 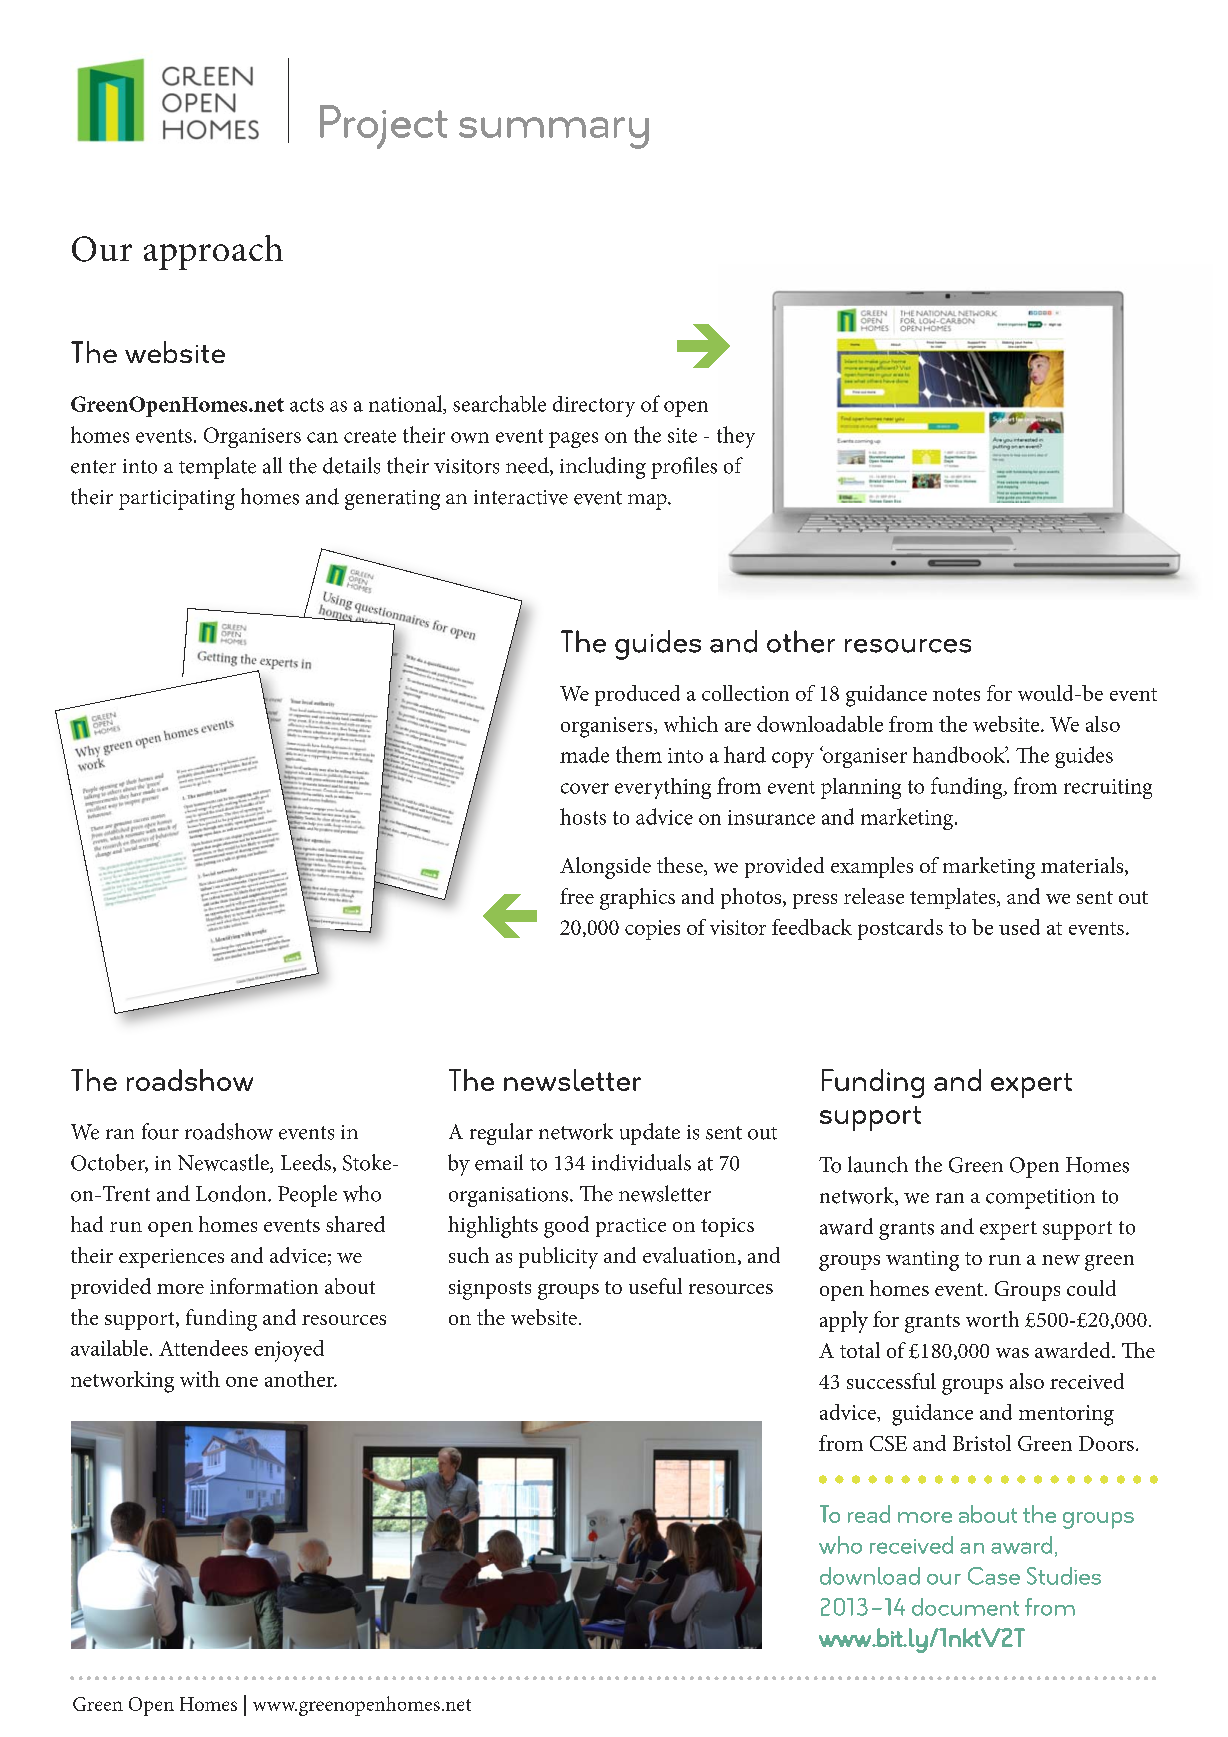 I want to click on one, so click(x=242, y=1382).
